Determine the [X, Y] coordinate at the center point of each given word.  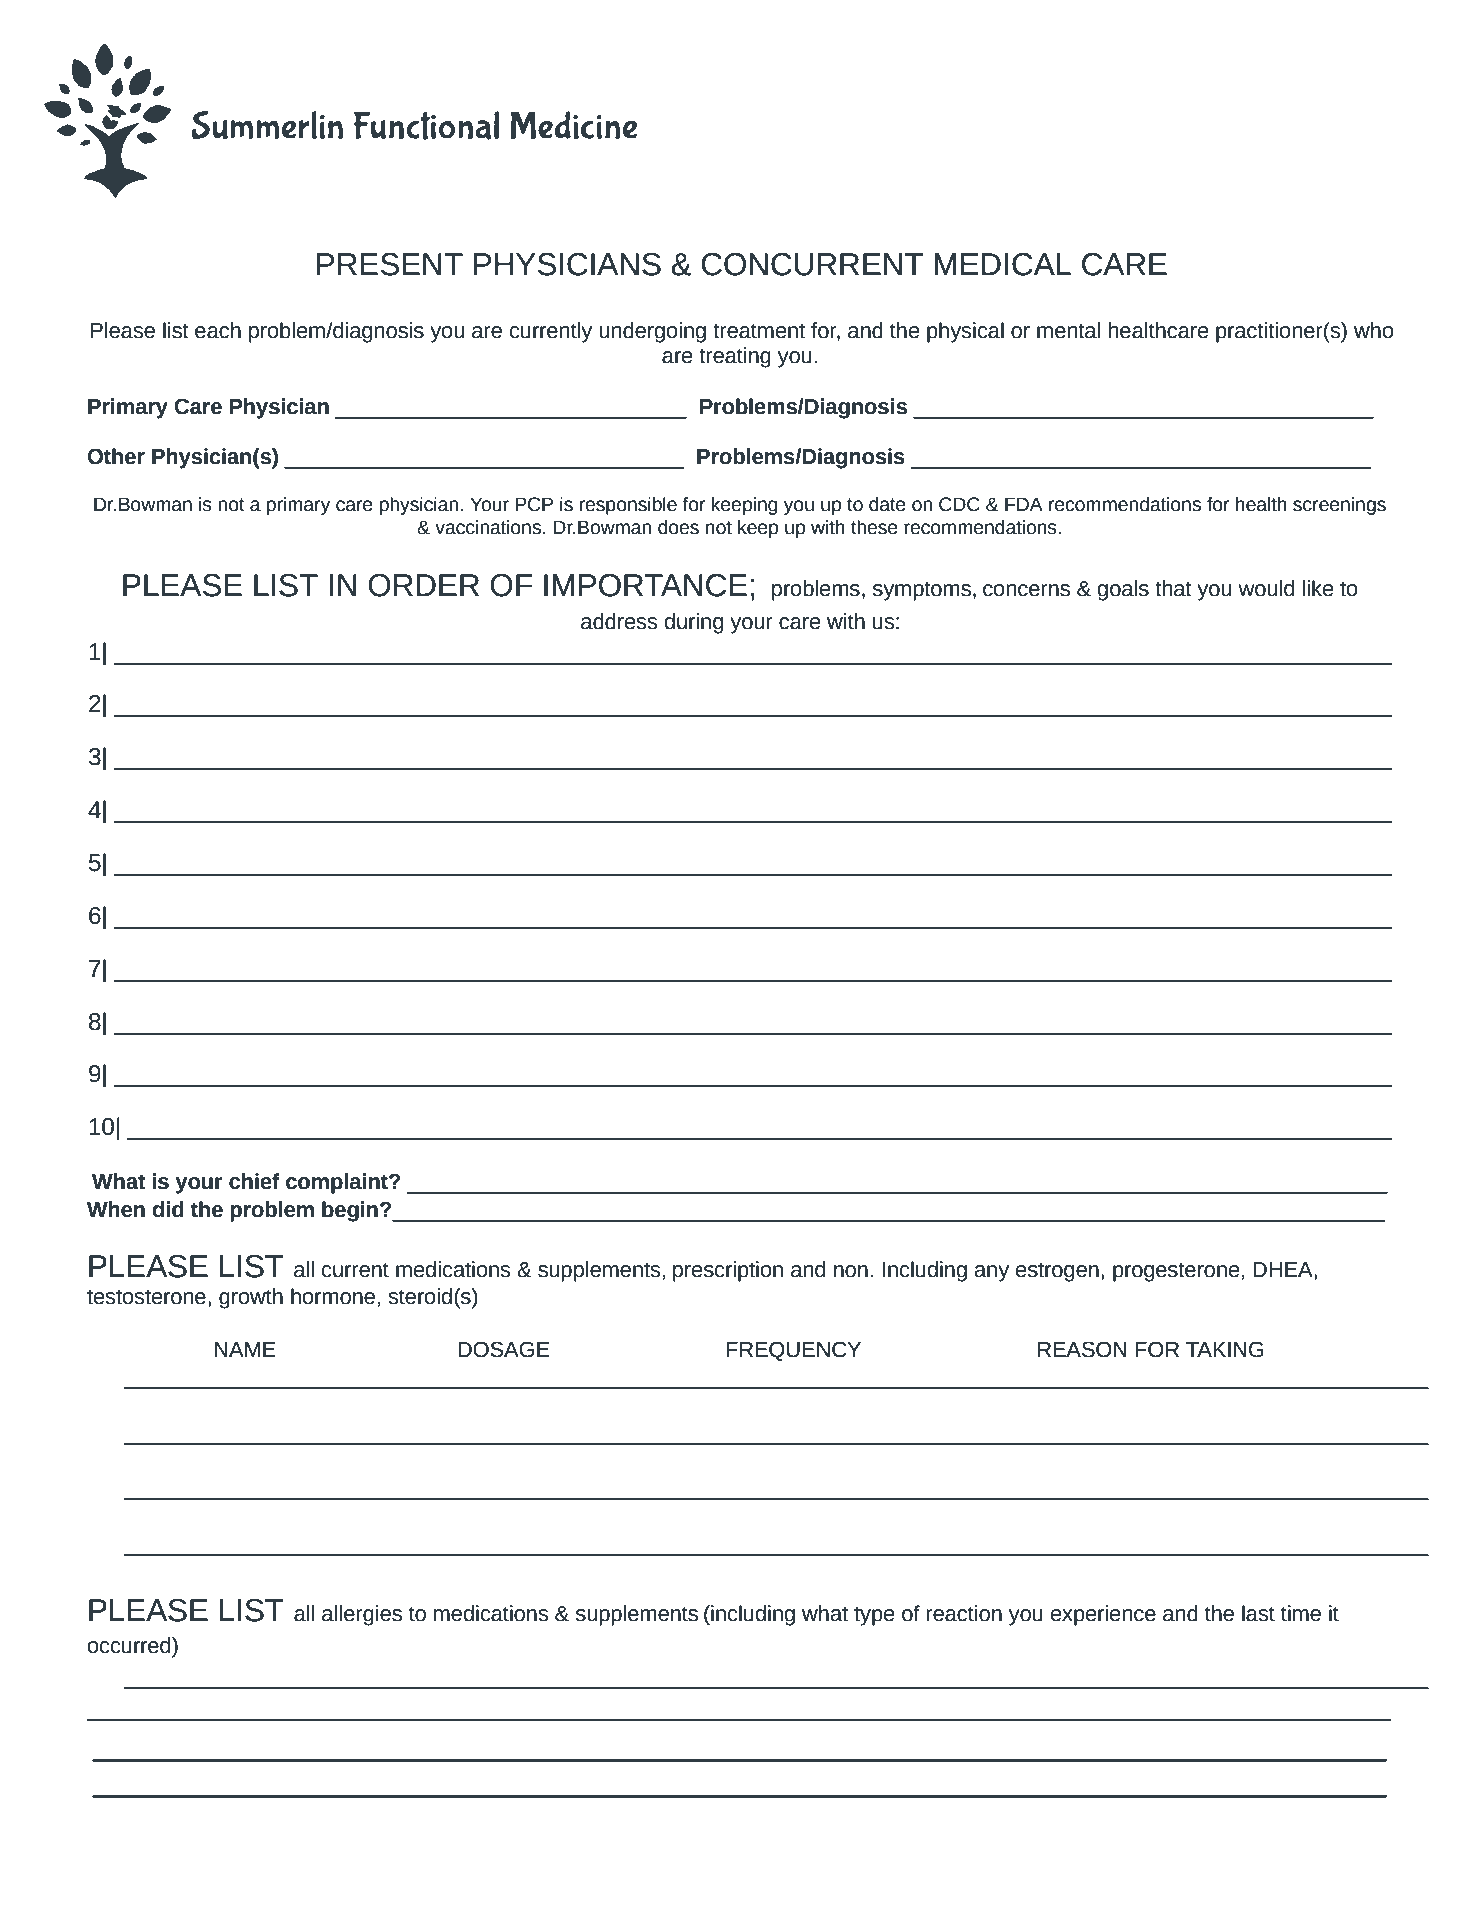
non [851, 1271]
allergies [362, 1615]
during [693, 623]
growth [251, 1298]
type [874, 1616]
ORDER [423, 585]
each [218, 330]
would [1266, 588]
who [1374, 330]
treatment [759, 331]
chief [254, 1181]
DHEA [1284, 1269]
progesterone [1176, 1272]
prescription [728, 1271]
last [1258, 1613]
